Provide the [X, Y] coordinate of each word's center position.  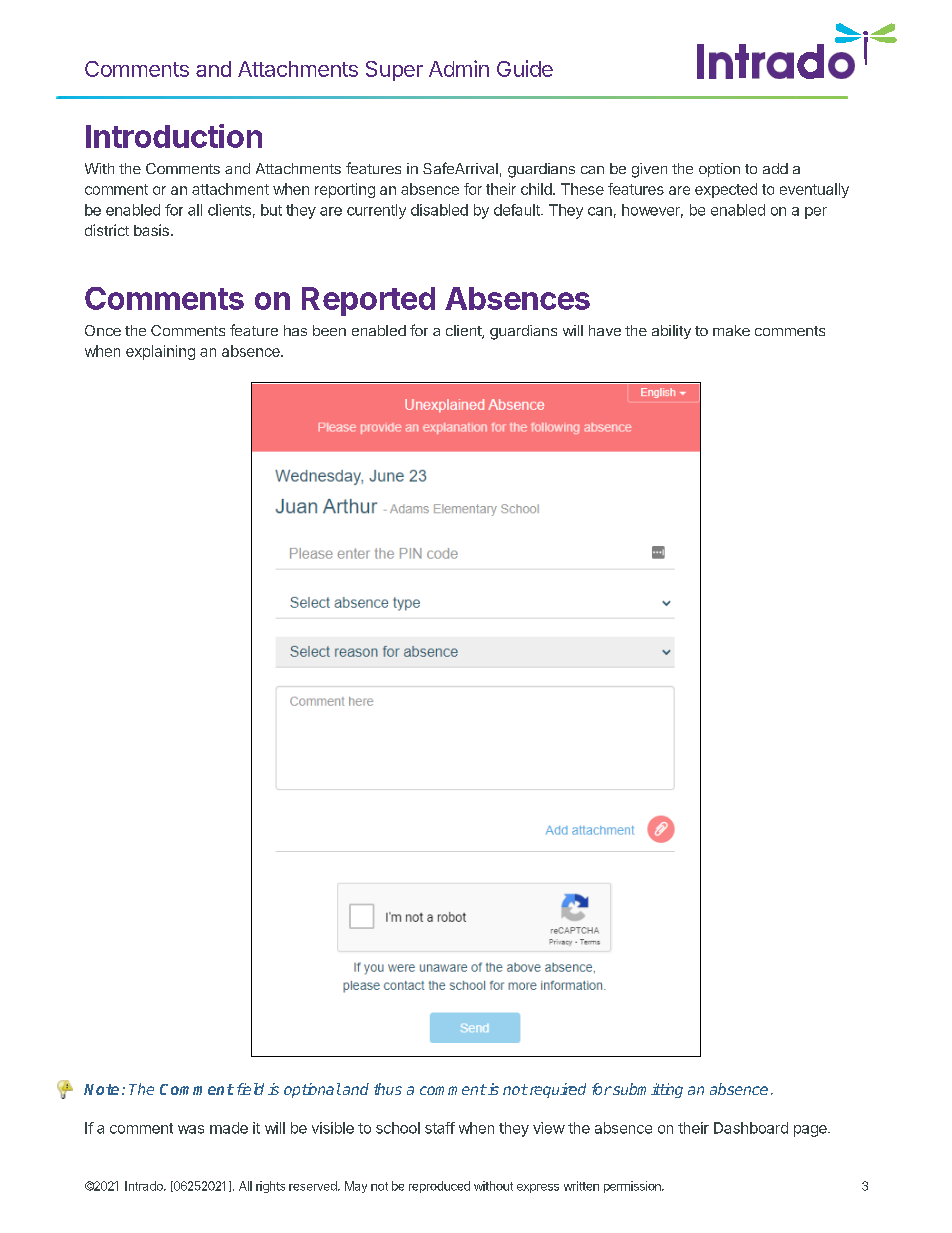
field [250, 1089]
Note [101, 1089]
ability [671, 332]
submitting [647, 1090]
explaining [160, 352]
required [556, 1090]
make [731, 330]
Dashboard [751, 1128]
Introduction [174, 136]
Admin [459, 68]
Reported [368, 301]
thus [388, 1089]
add [775, 168]
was [191, 1129]
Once [103, 330]
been [329, 330]
